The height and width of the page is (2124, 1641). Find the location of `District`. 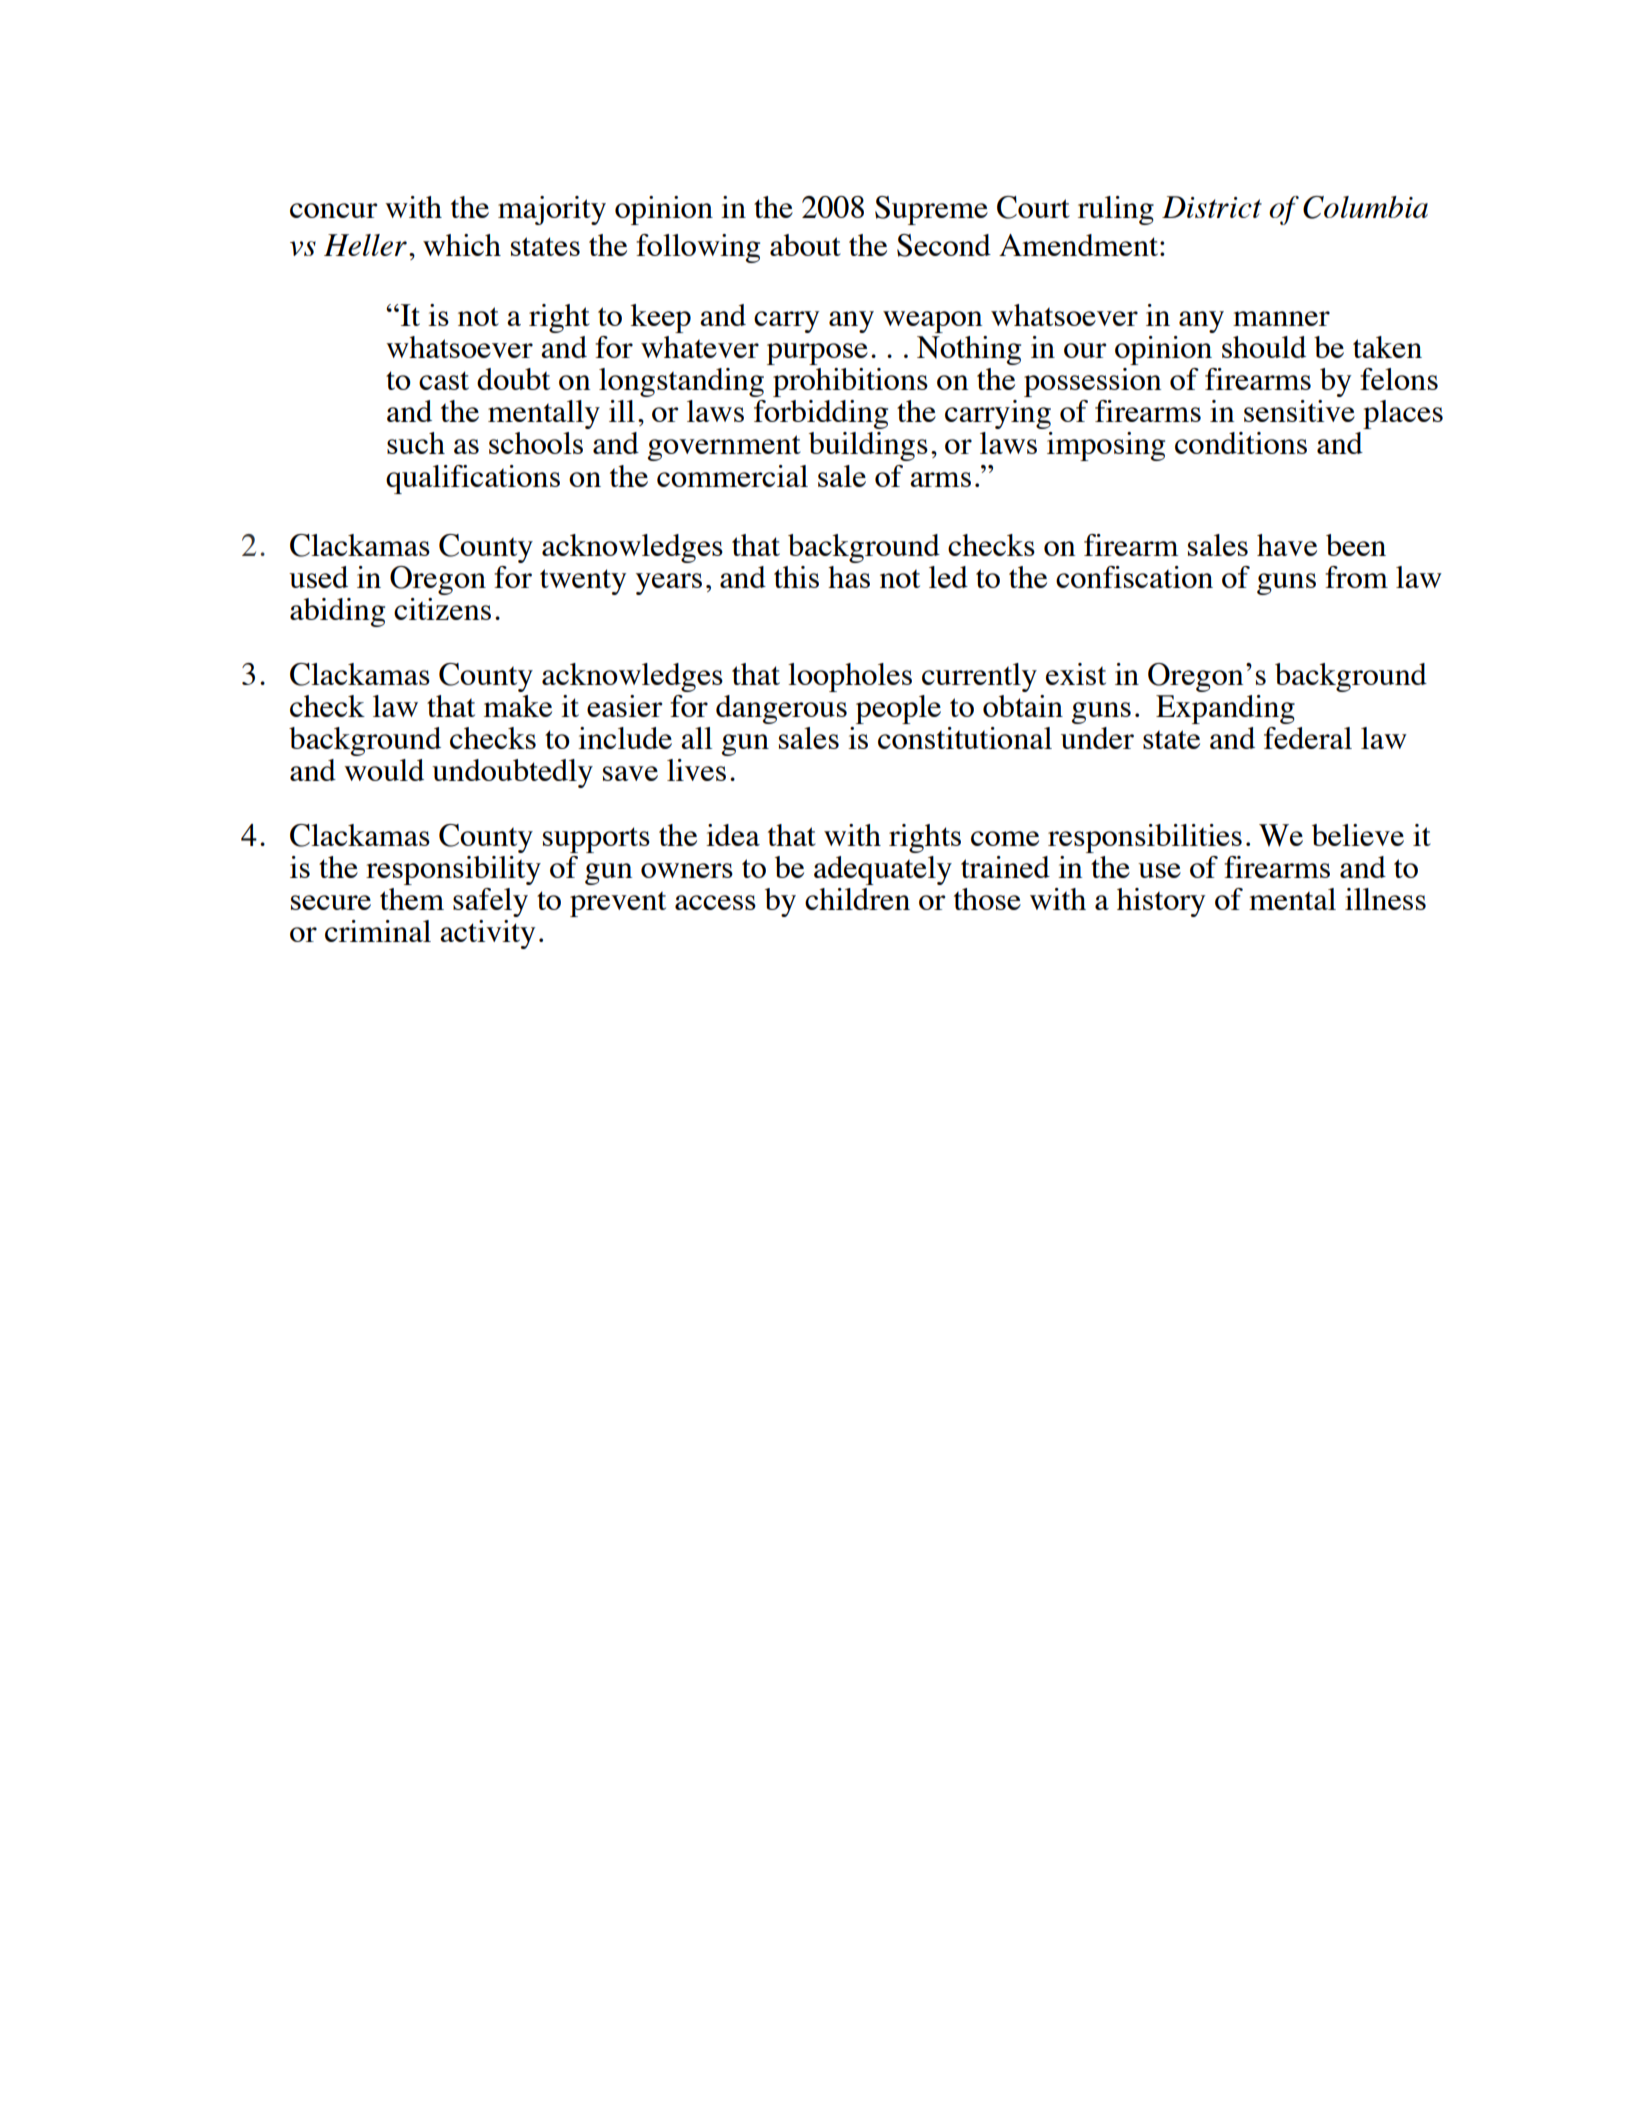

District is located at coordinates (1212, 207).
